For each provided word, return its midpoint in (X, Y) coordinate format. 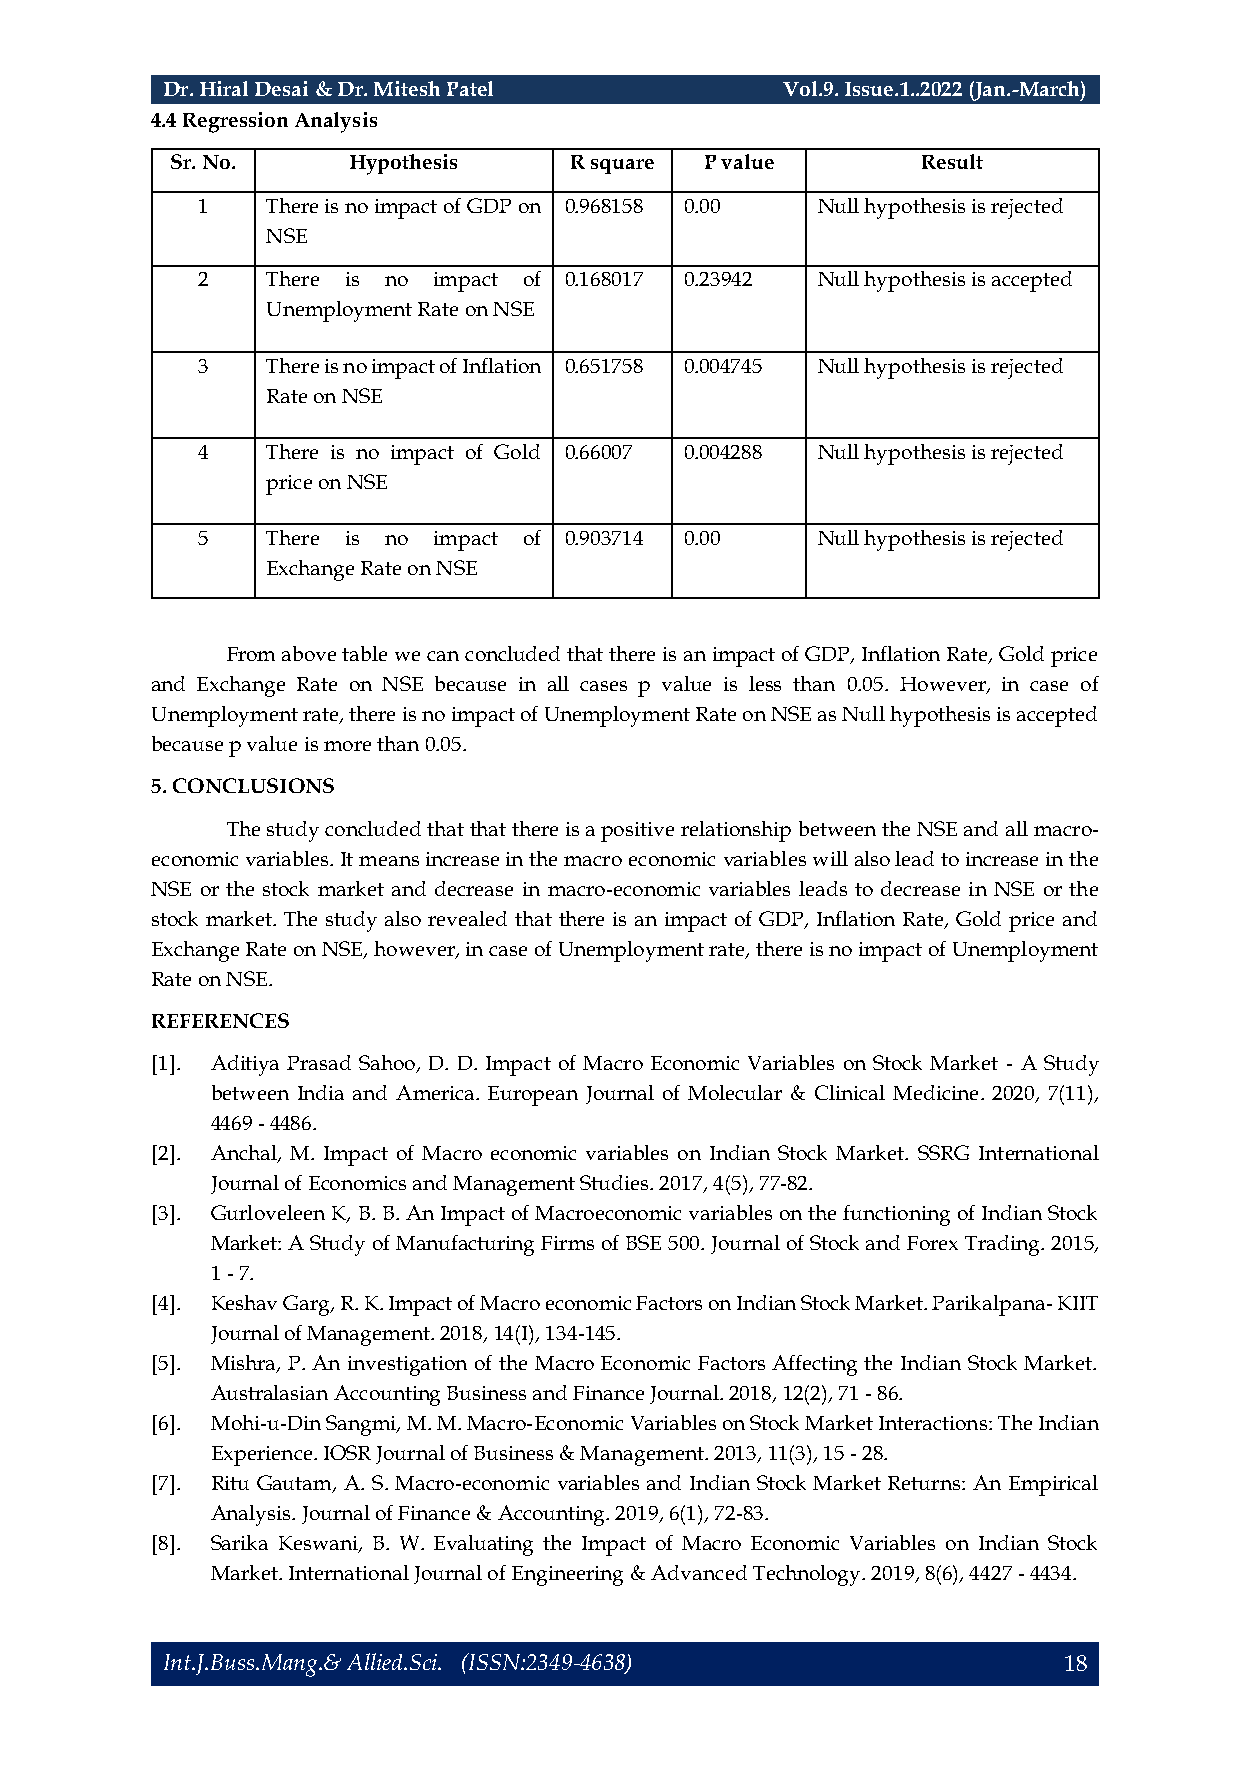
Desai (281, 88)
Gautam (295, 1484)
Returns (924, 1483)
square (622, 166)
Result (952, 161)
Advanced (699, 1572)
